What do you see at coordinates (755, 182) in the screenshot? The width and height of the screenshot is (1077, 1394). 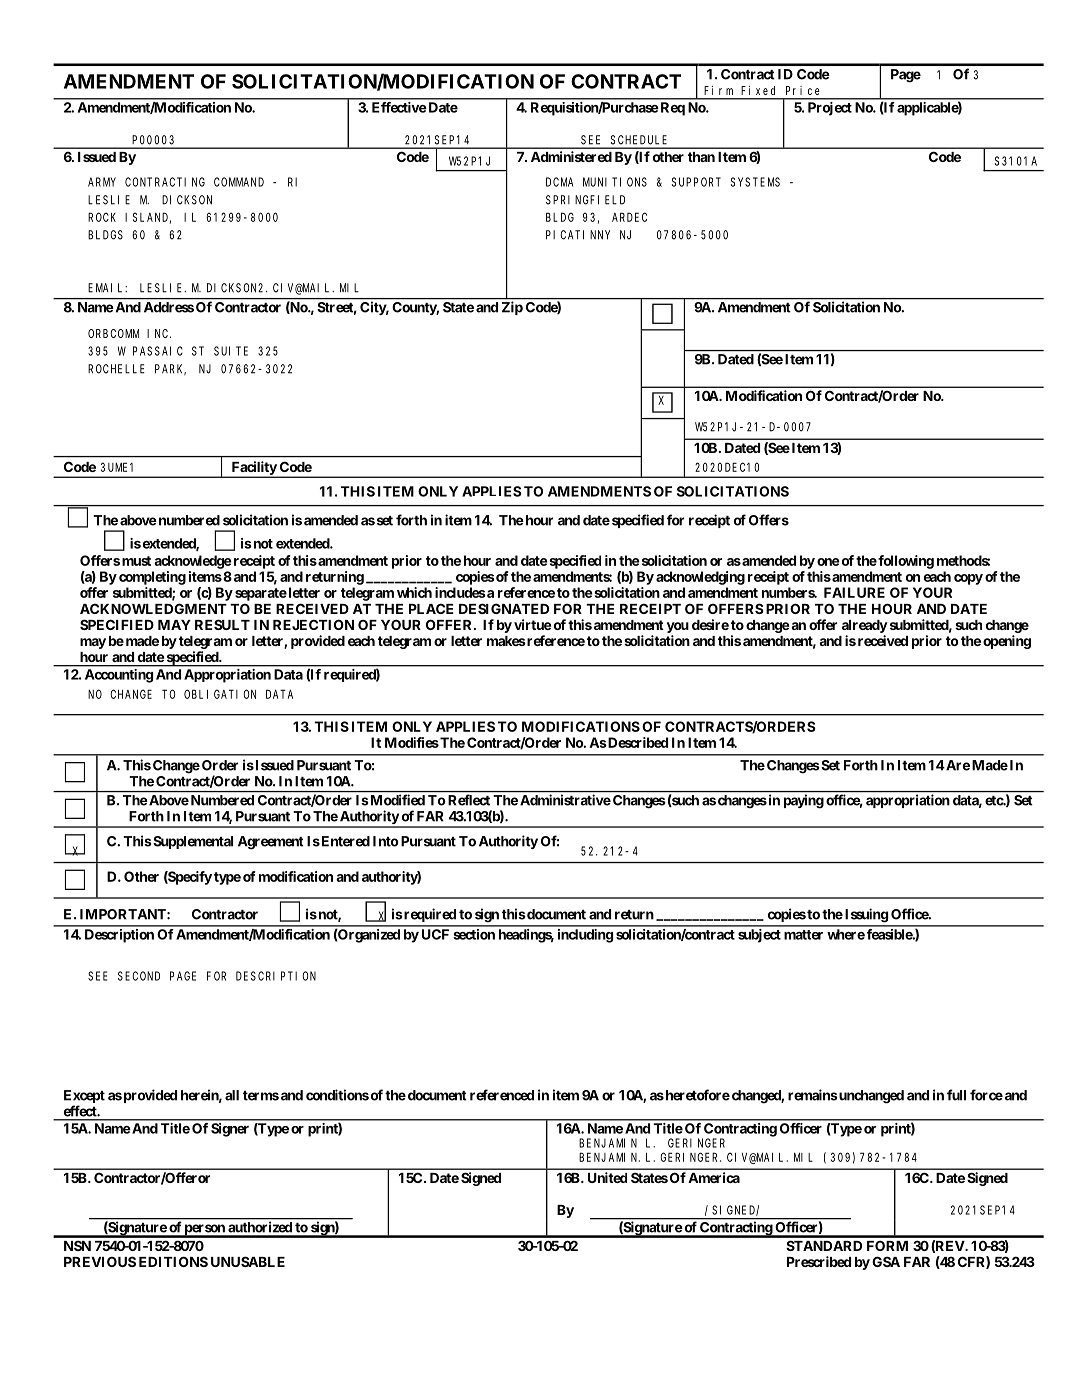 I see `SYSTEMS` at bounding box center [755, 182].
